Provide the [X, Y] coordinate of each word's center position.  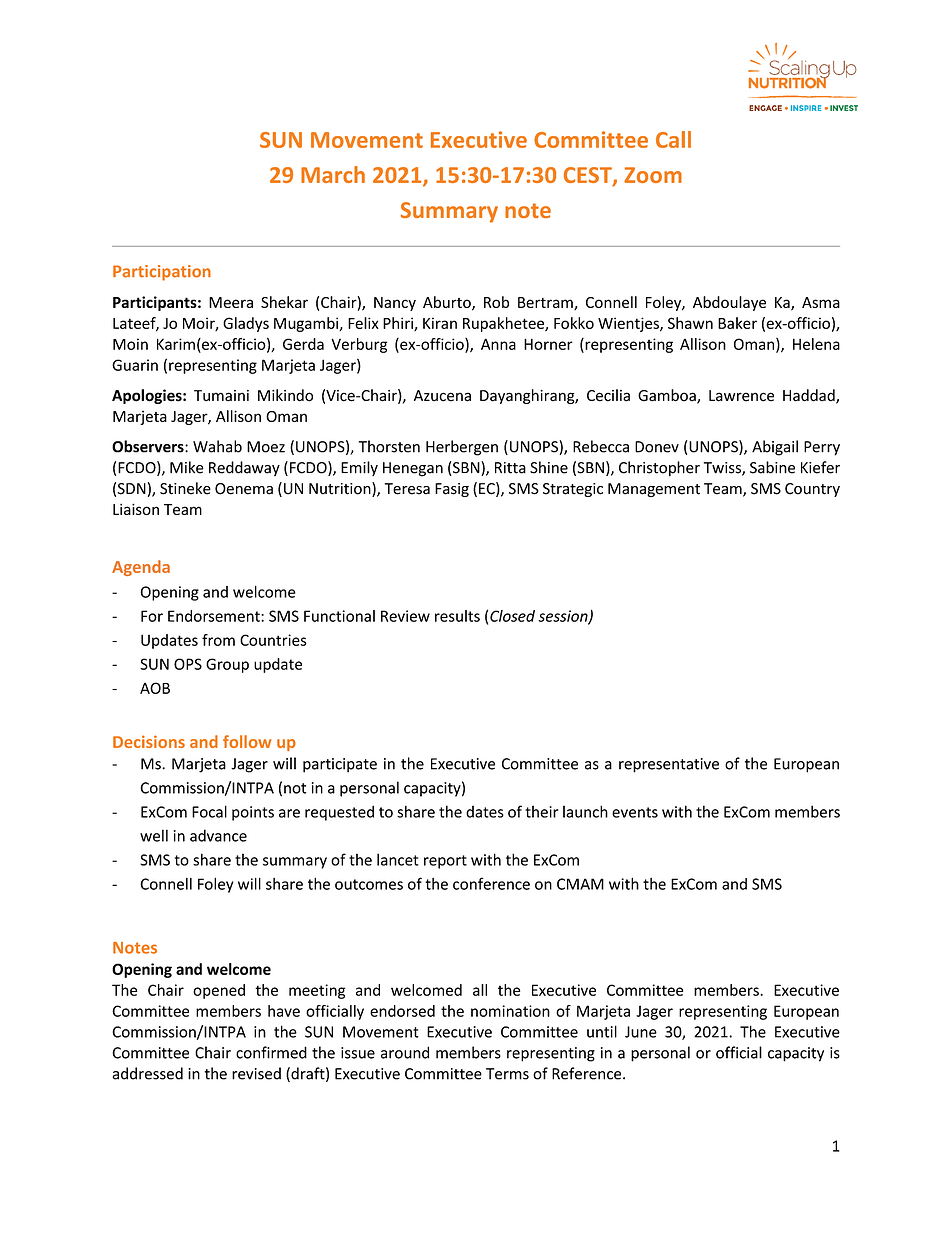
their [542, 811]
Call [673, 139]
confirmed [271, 1052]
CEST [589, 176]
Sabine [772, 467]
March [333, 174]
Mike [187, 467]
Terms [507, 1074]
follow [247, 741]
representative [669, 765]
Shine [549, 467]
